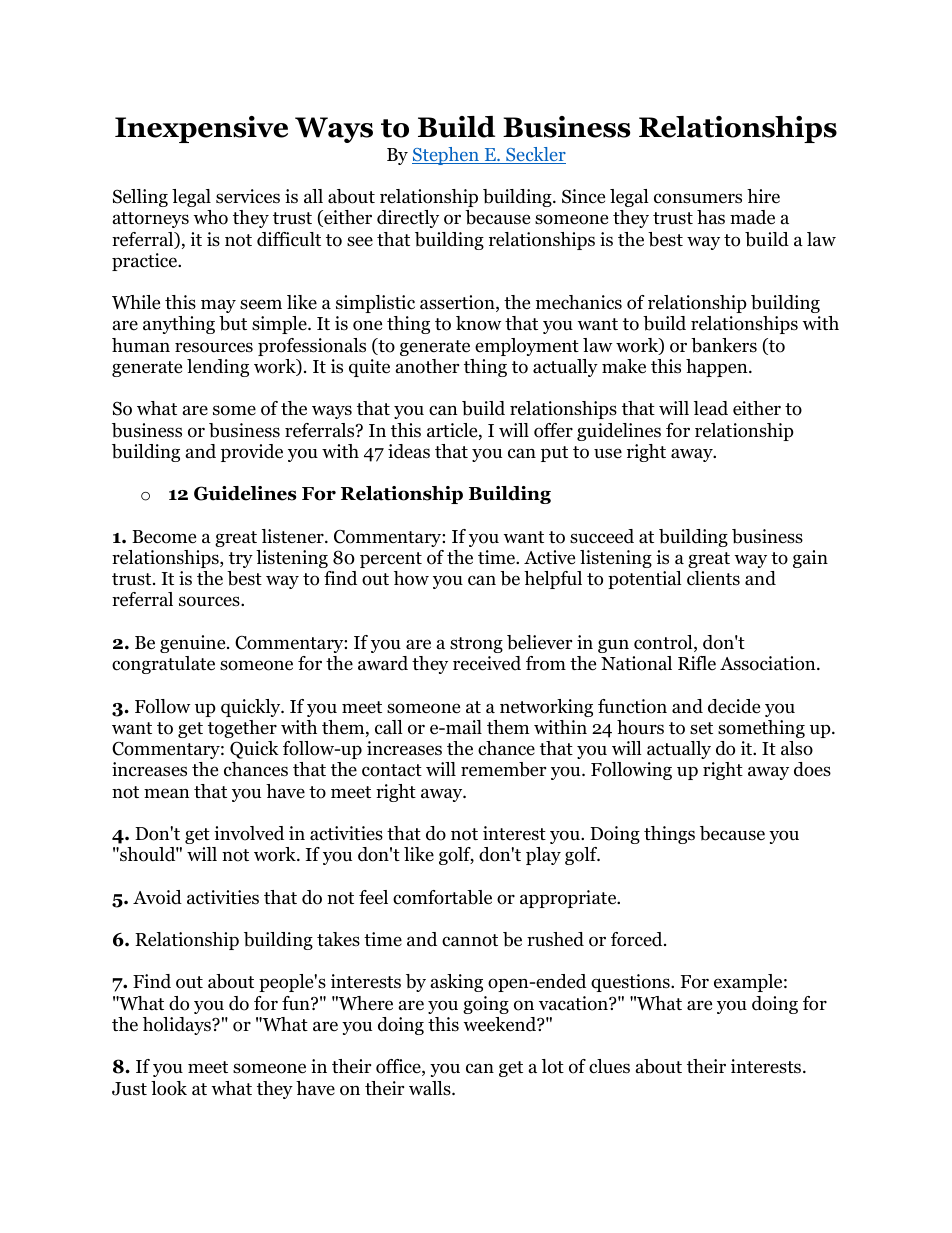 The image size is (952, 1233). What do you see at coordinates (218, 368) in the image?
I see `lending` at bounding box center [218, 368].
